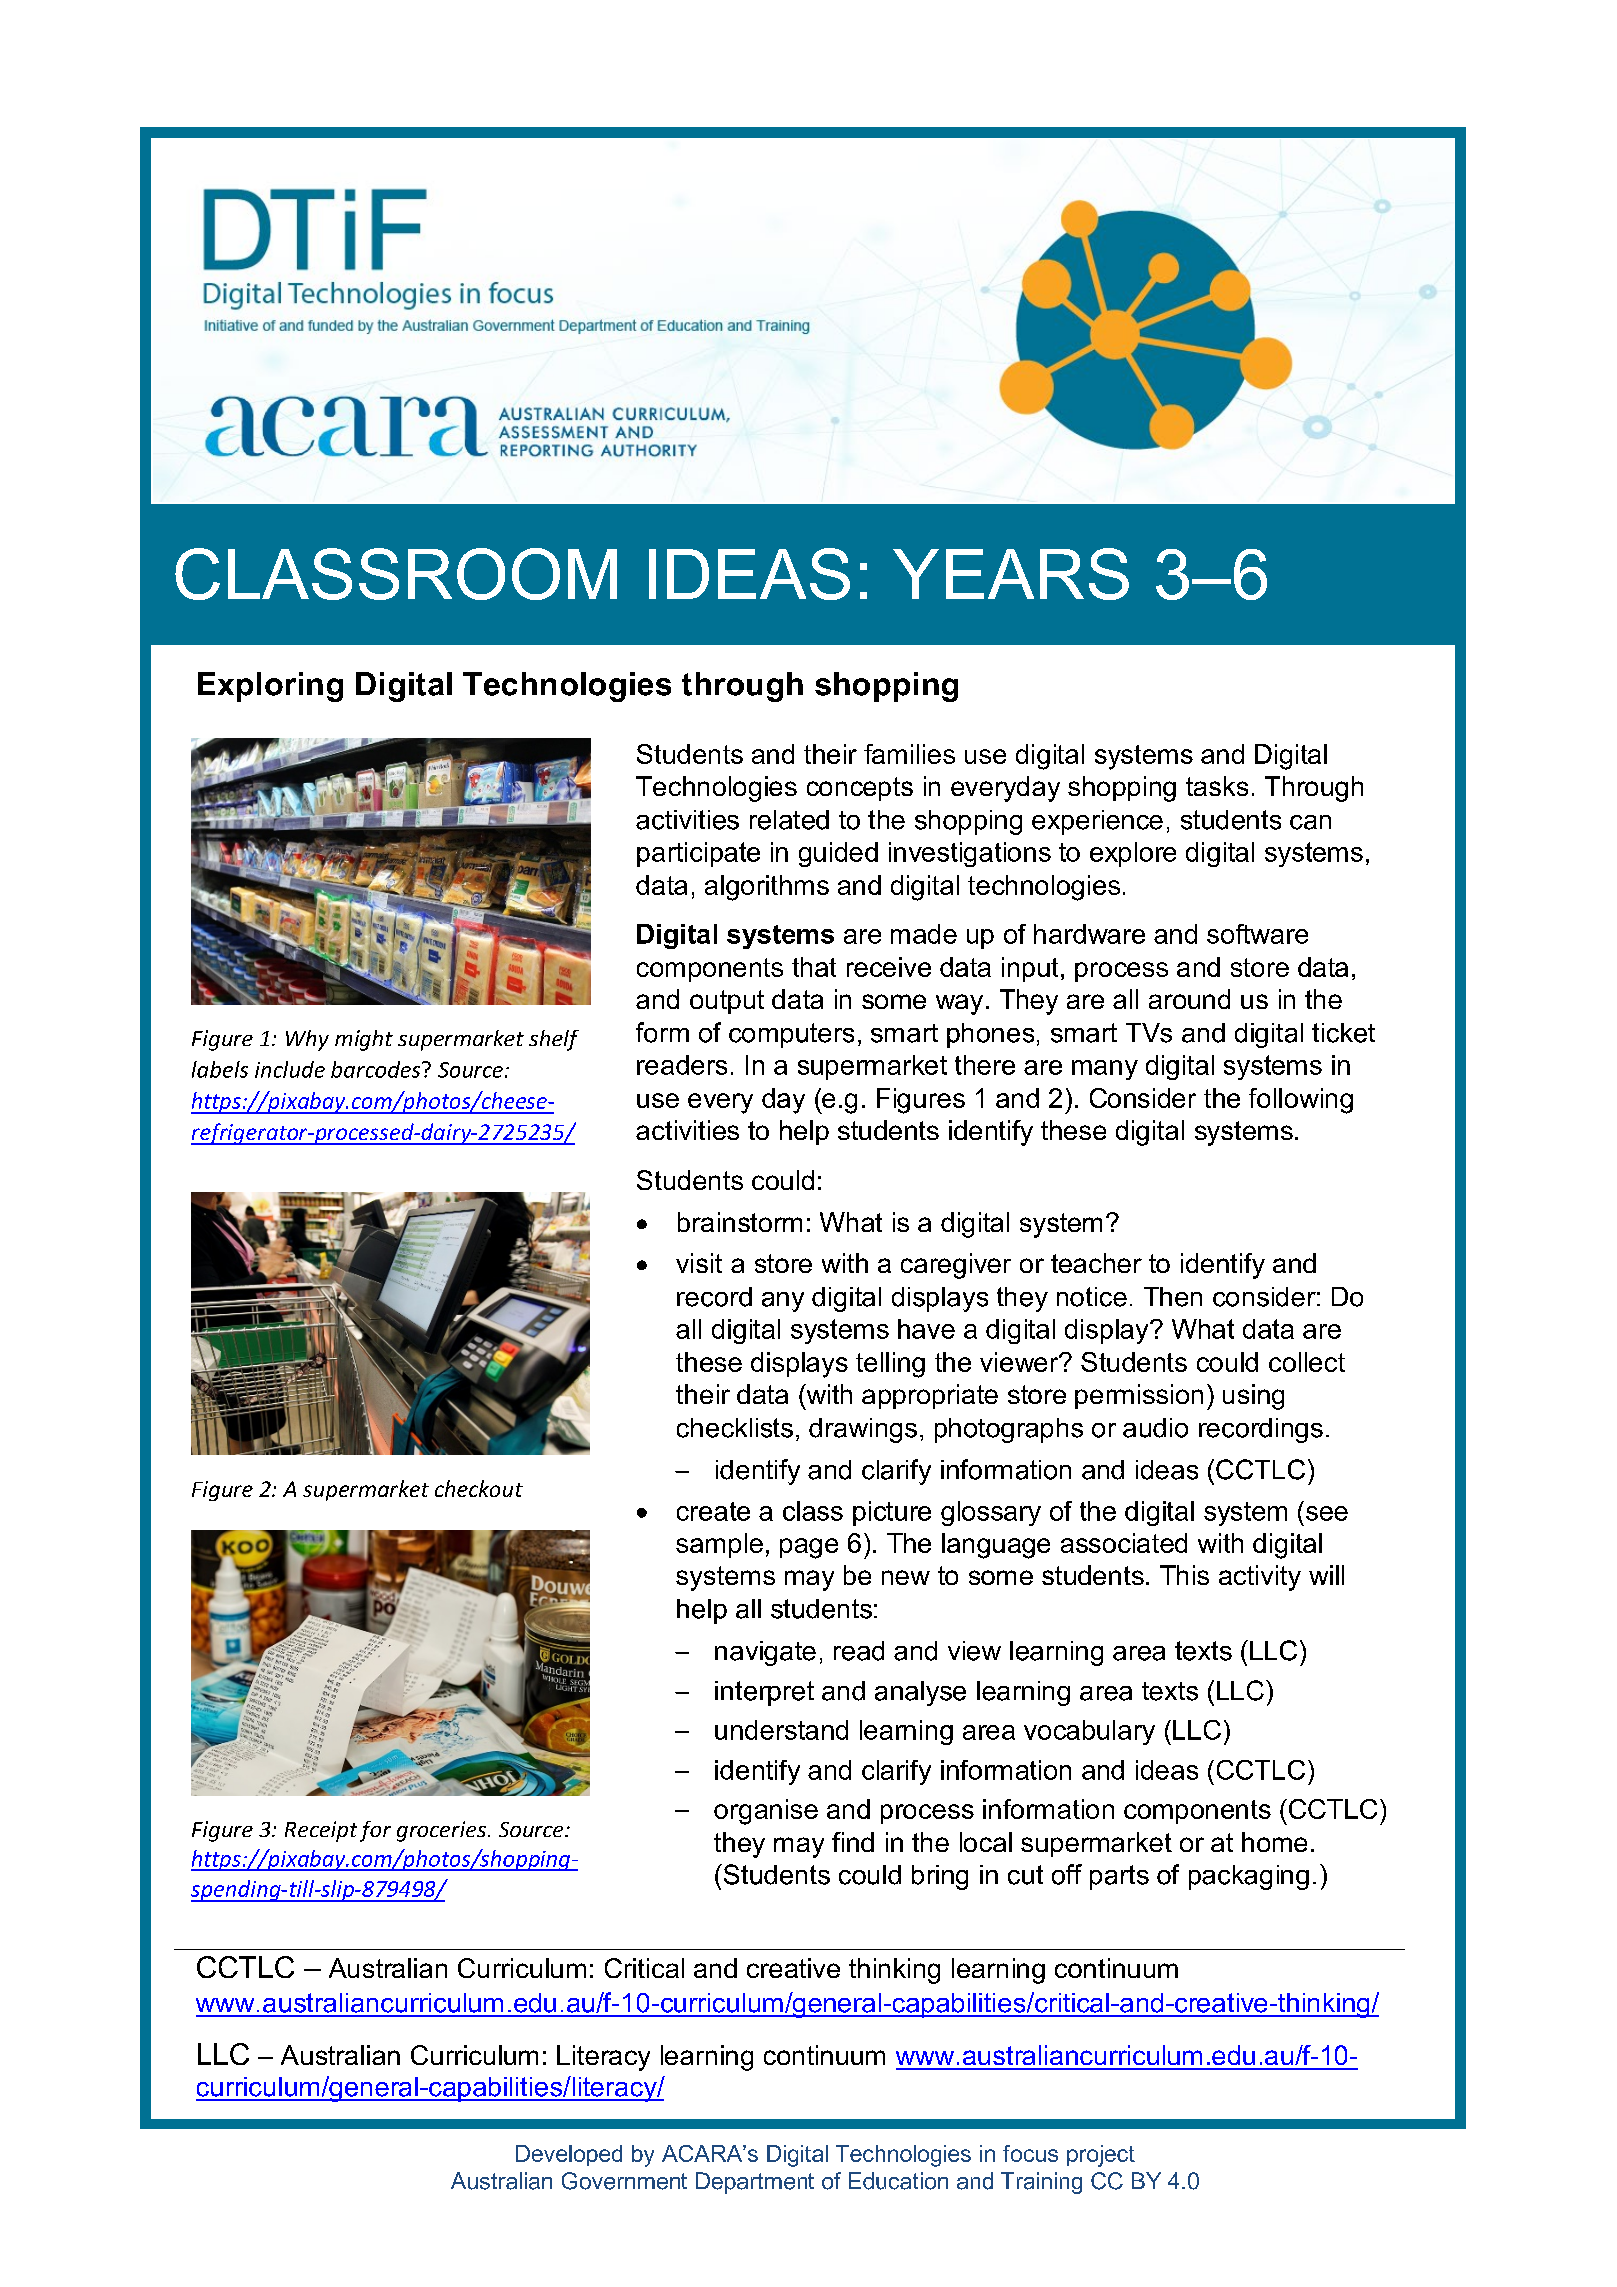 The height and width of the page is (2287, 1617). Describe the element at coordinates (909, 754) in the page. I see `families` at that location.
